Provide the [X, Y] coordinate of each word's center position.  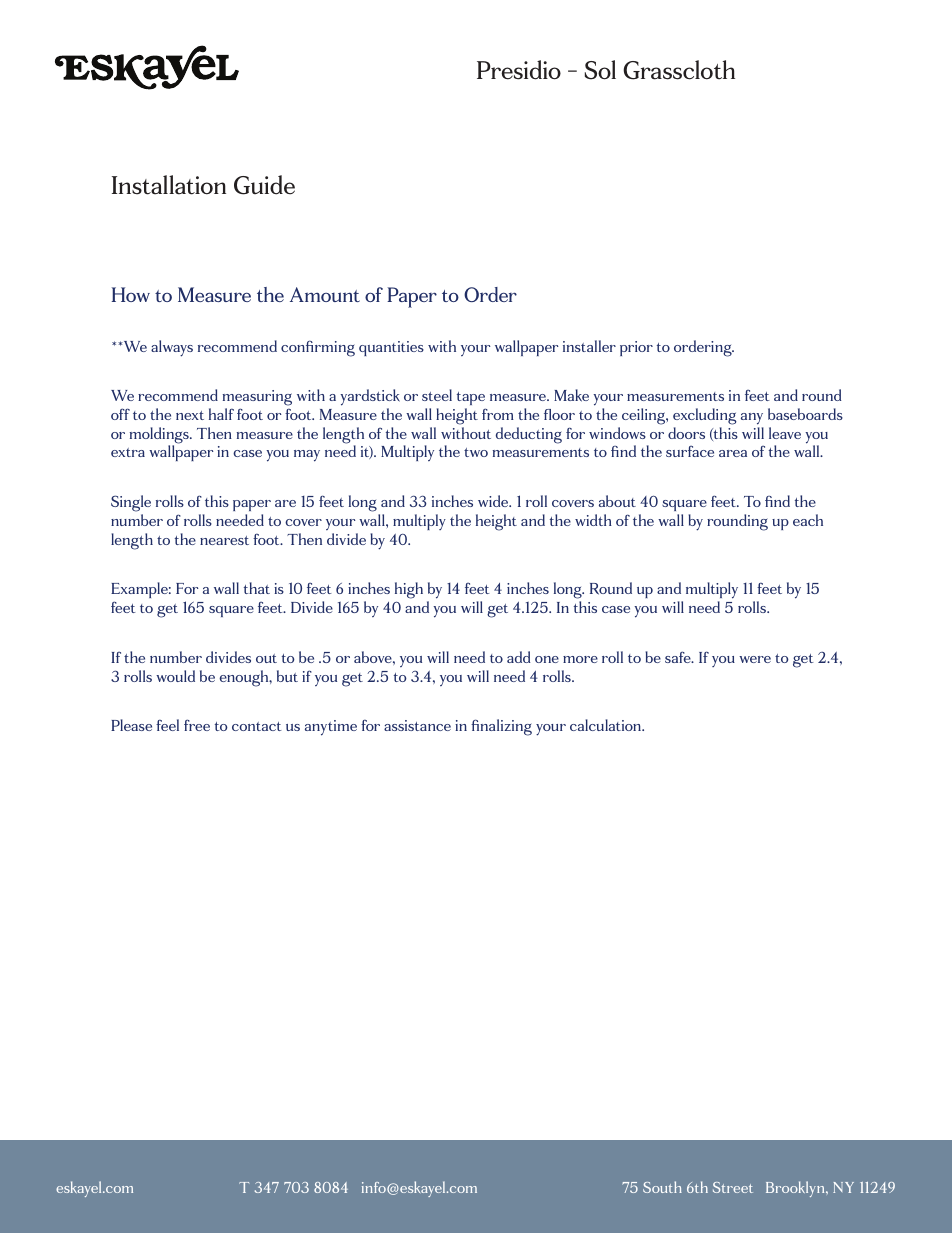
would [175, 676]
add [518, 657]
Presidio [519, 70]
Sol [600, 70]
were [755, 659]
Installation [169, 185]
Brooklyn [796, 1189]
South [662, 1187]
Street [733, 1187]
